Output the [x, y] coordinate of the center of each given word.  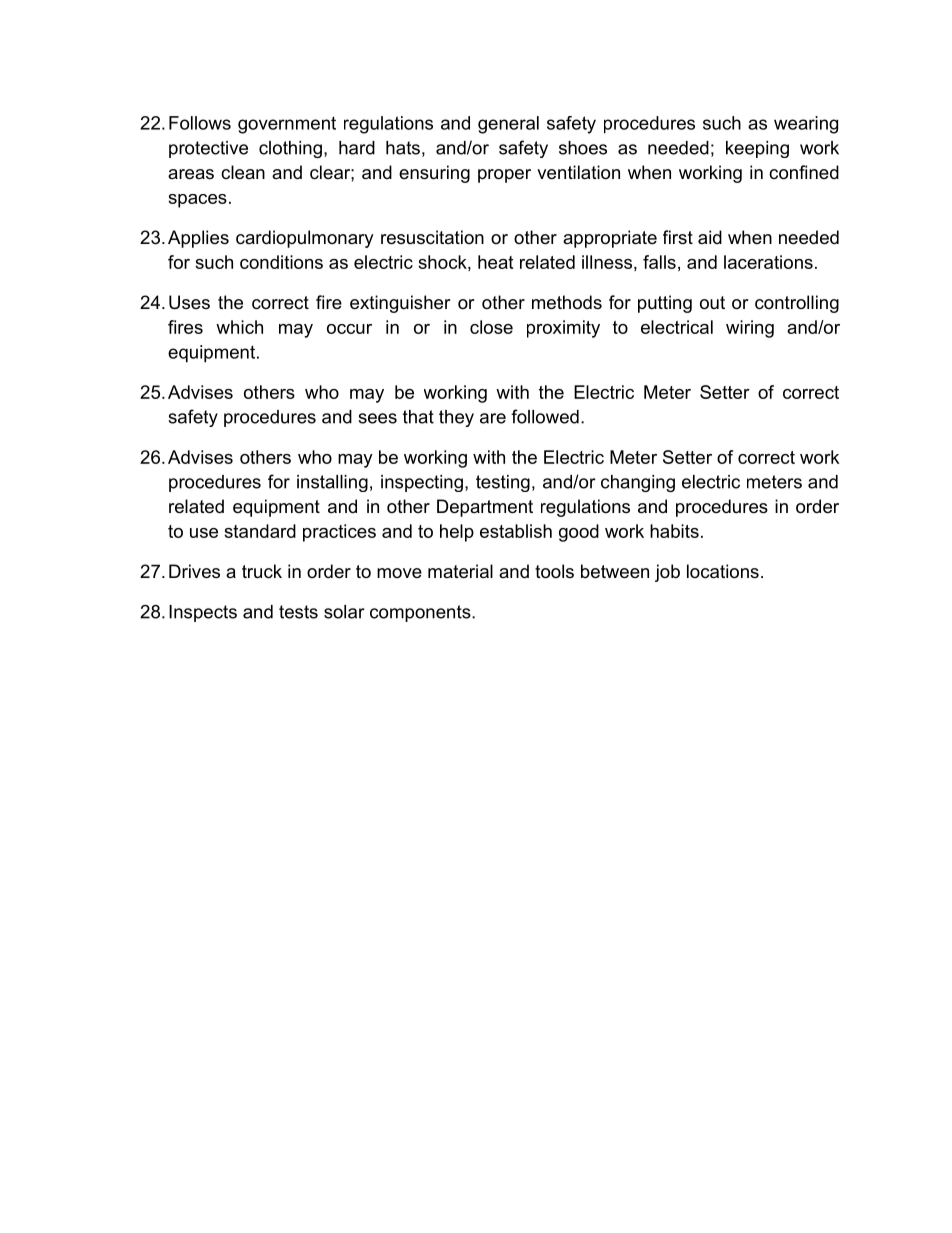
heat [495, 262]
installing [332, 483]
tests [298, 612]
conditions [281, 262]
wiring [750, 329]
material [460, 571]
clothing [290, 149]
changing [638, 483]
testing [503, 483]
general [508, 125]
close [491, 327]
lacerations [768, 262]
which [239, 327]
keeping [757, 149]
